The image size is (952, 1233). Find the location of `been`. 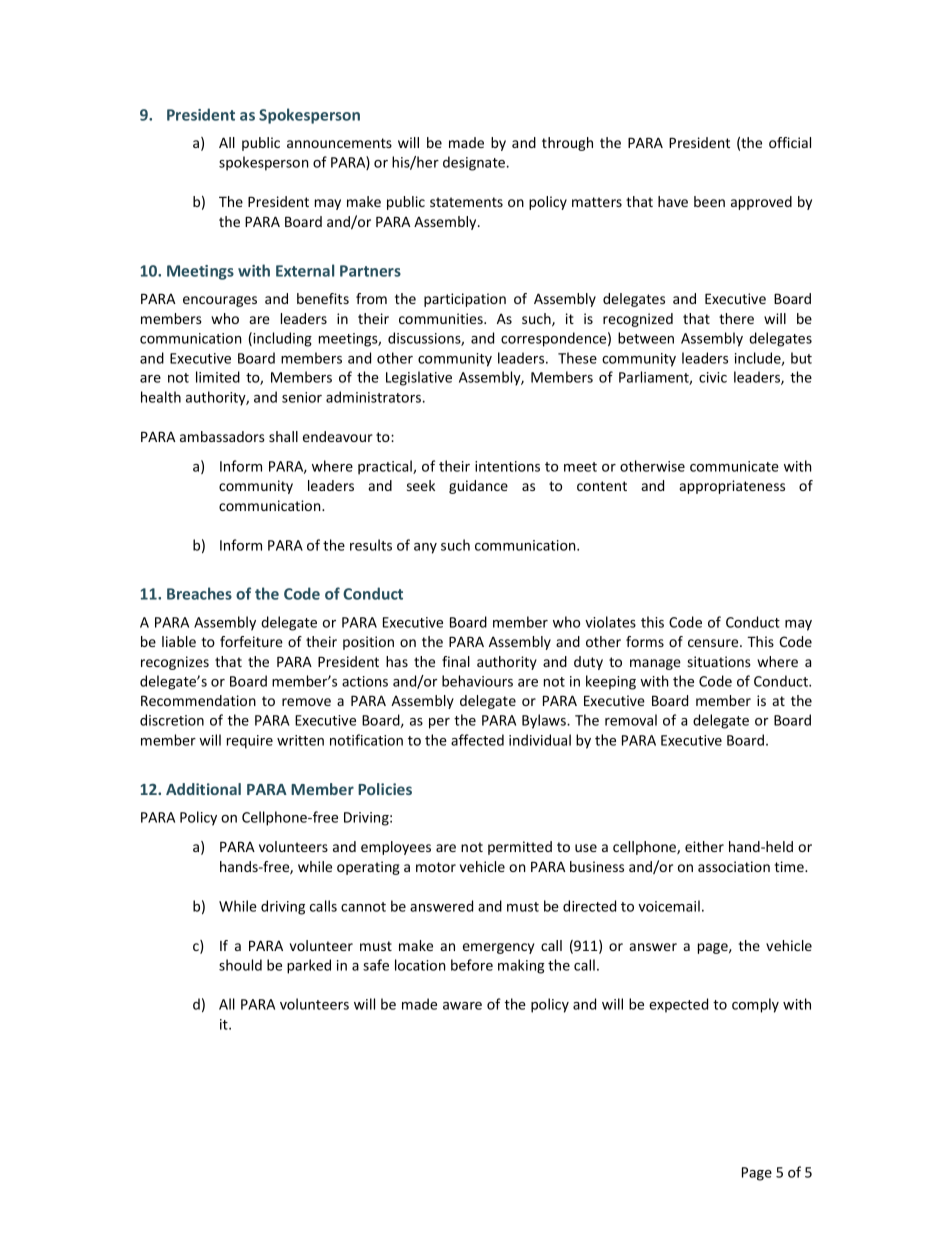

been is located at coordinates (709, 201).
